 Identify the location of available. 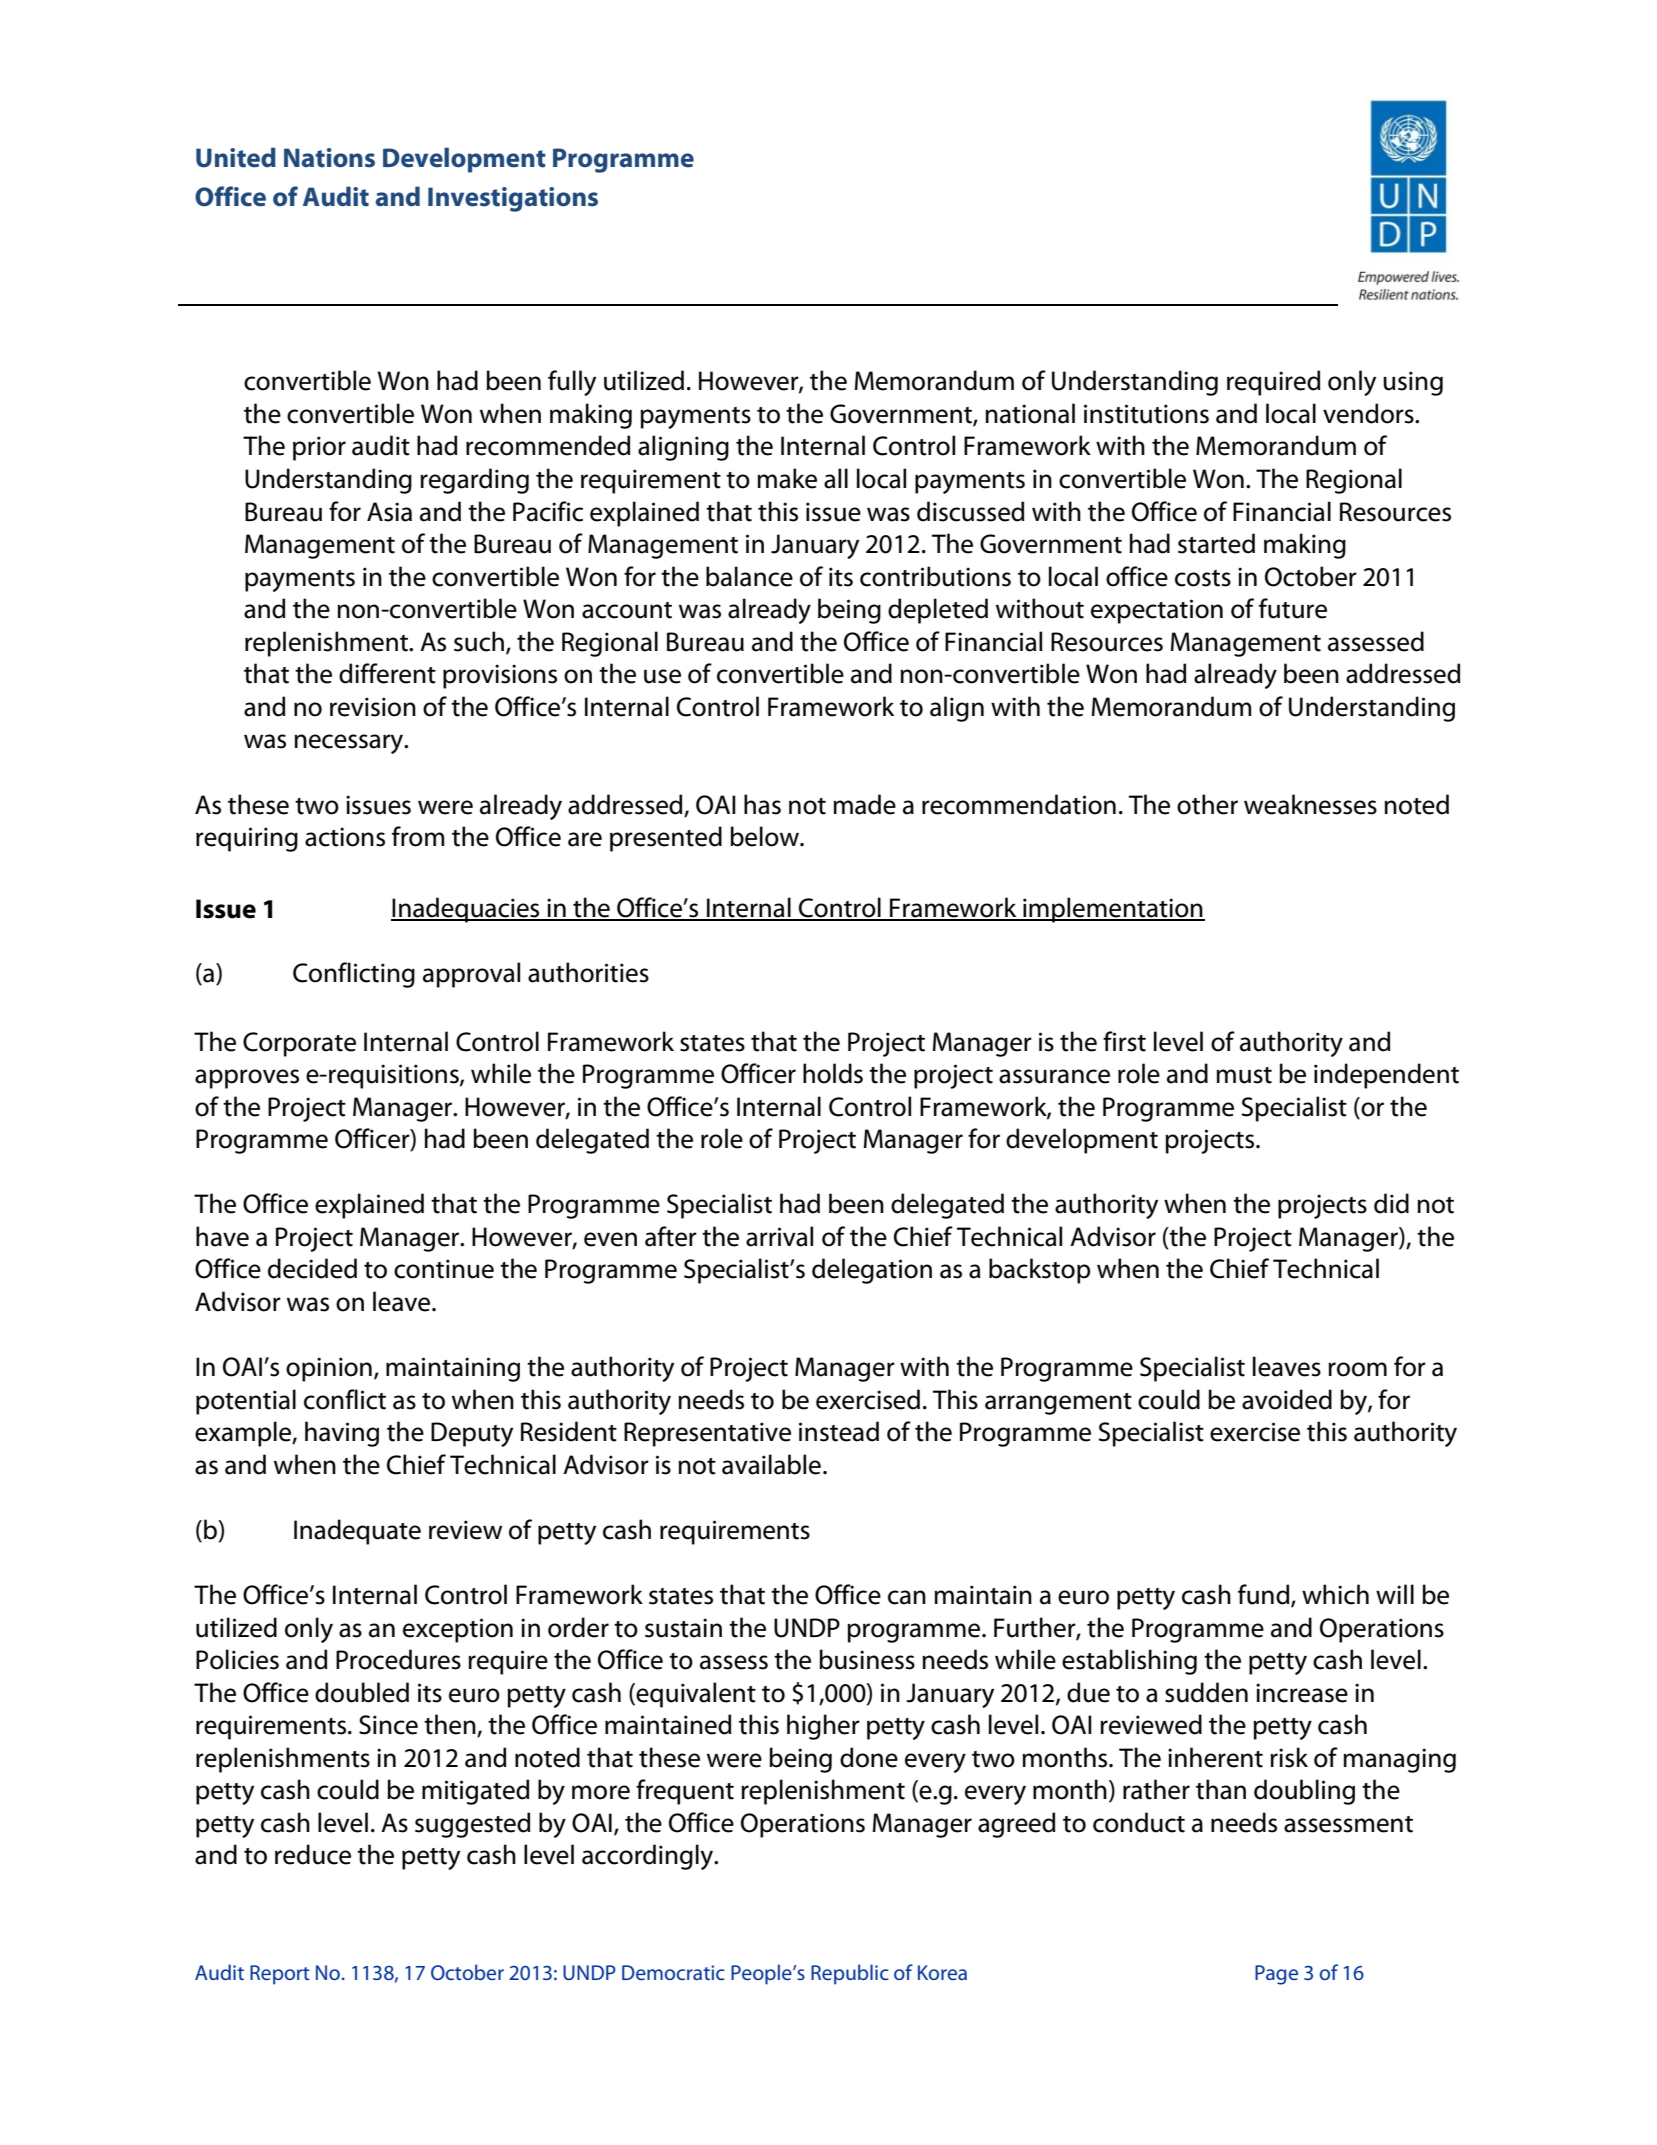
(771, 1464).
